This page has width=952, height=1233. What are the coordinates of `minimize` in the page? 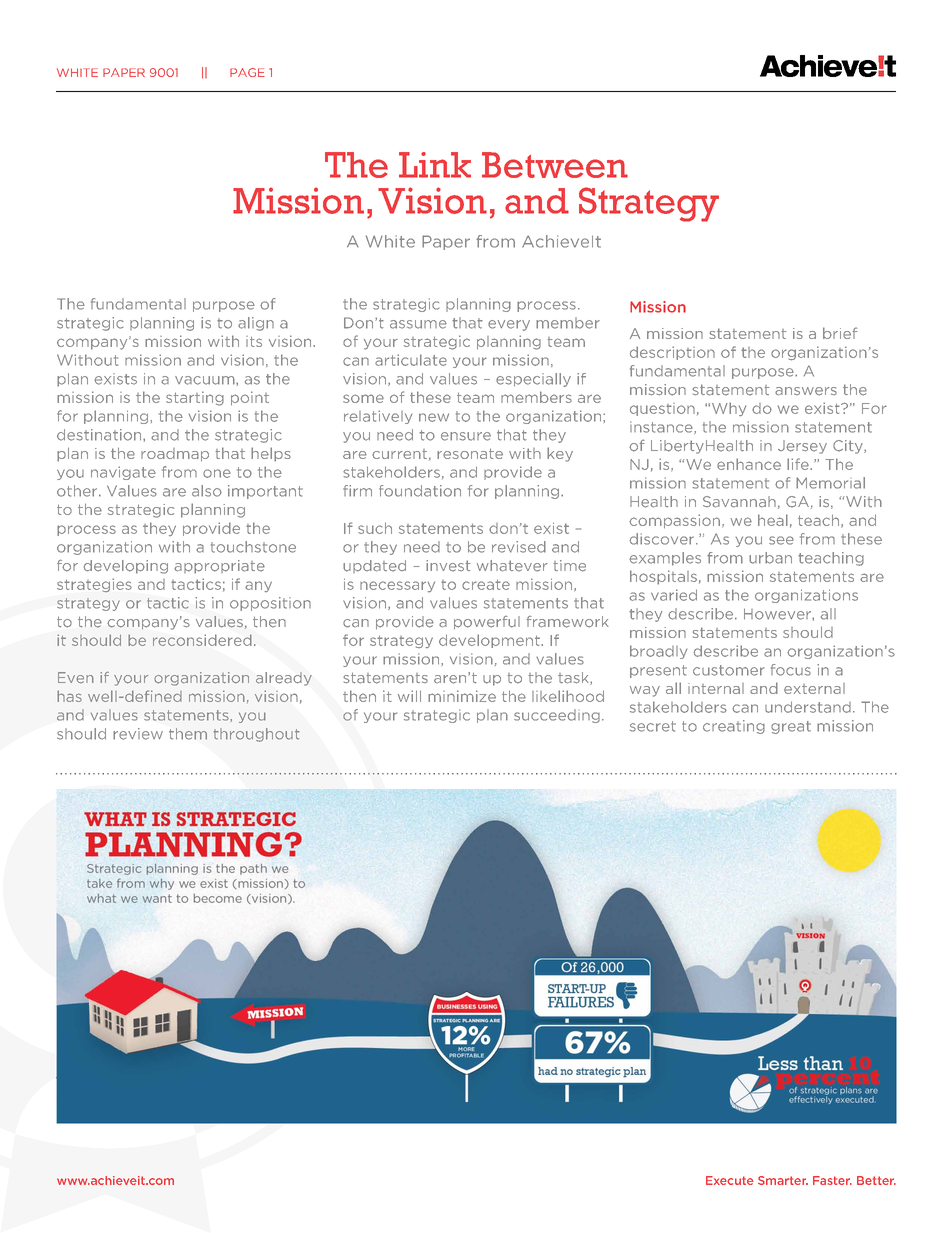 It's located at (462, 696).
